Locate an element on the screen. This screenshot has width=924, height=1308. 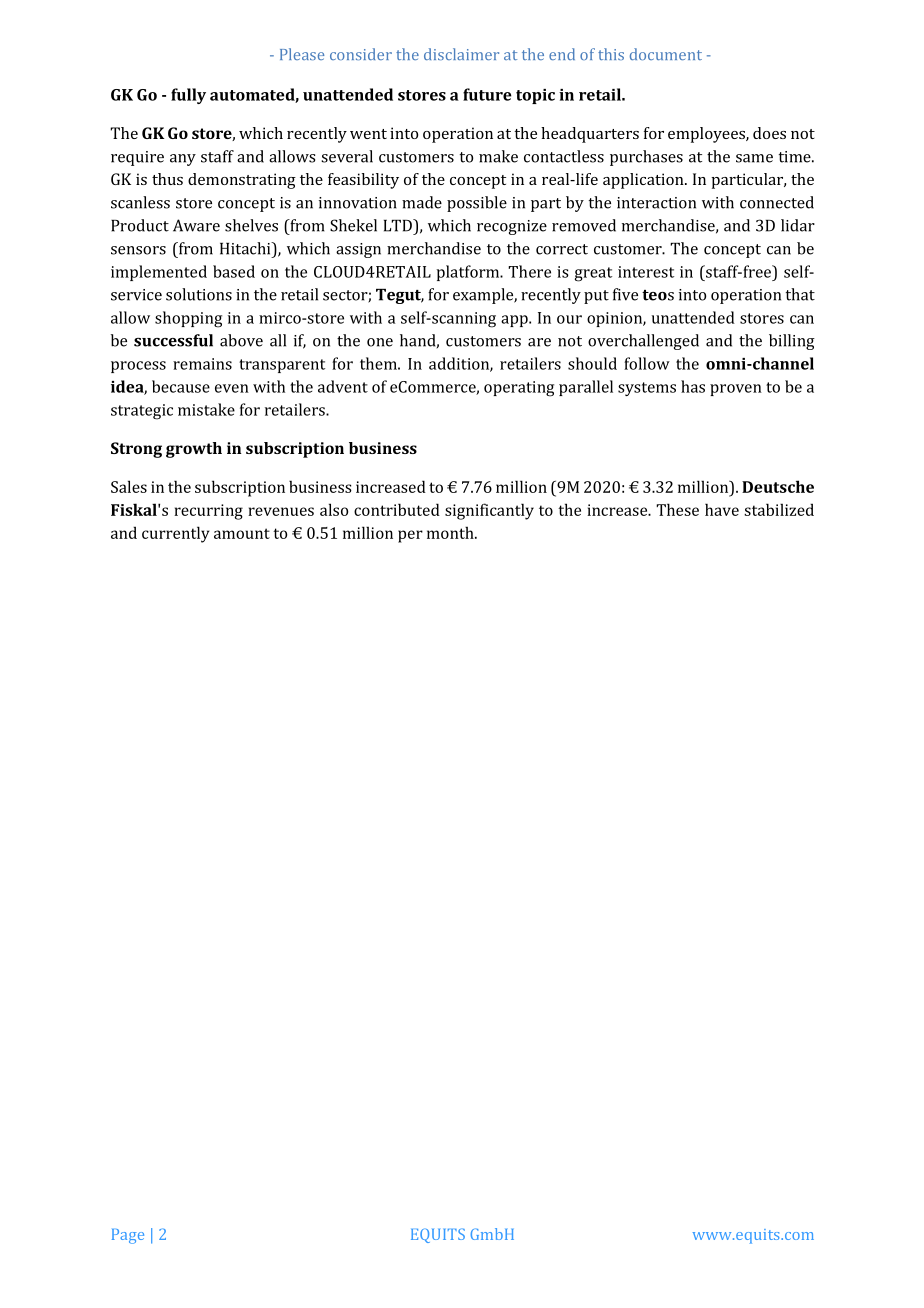
currently is located at coordinates (176, 534).
